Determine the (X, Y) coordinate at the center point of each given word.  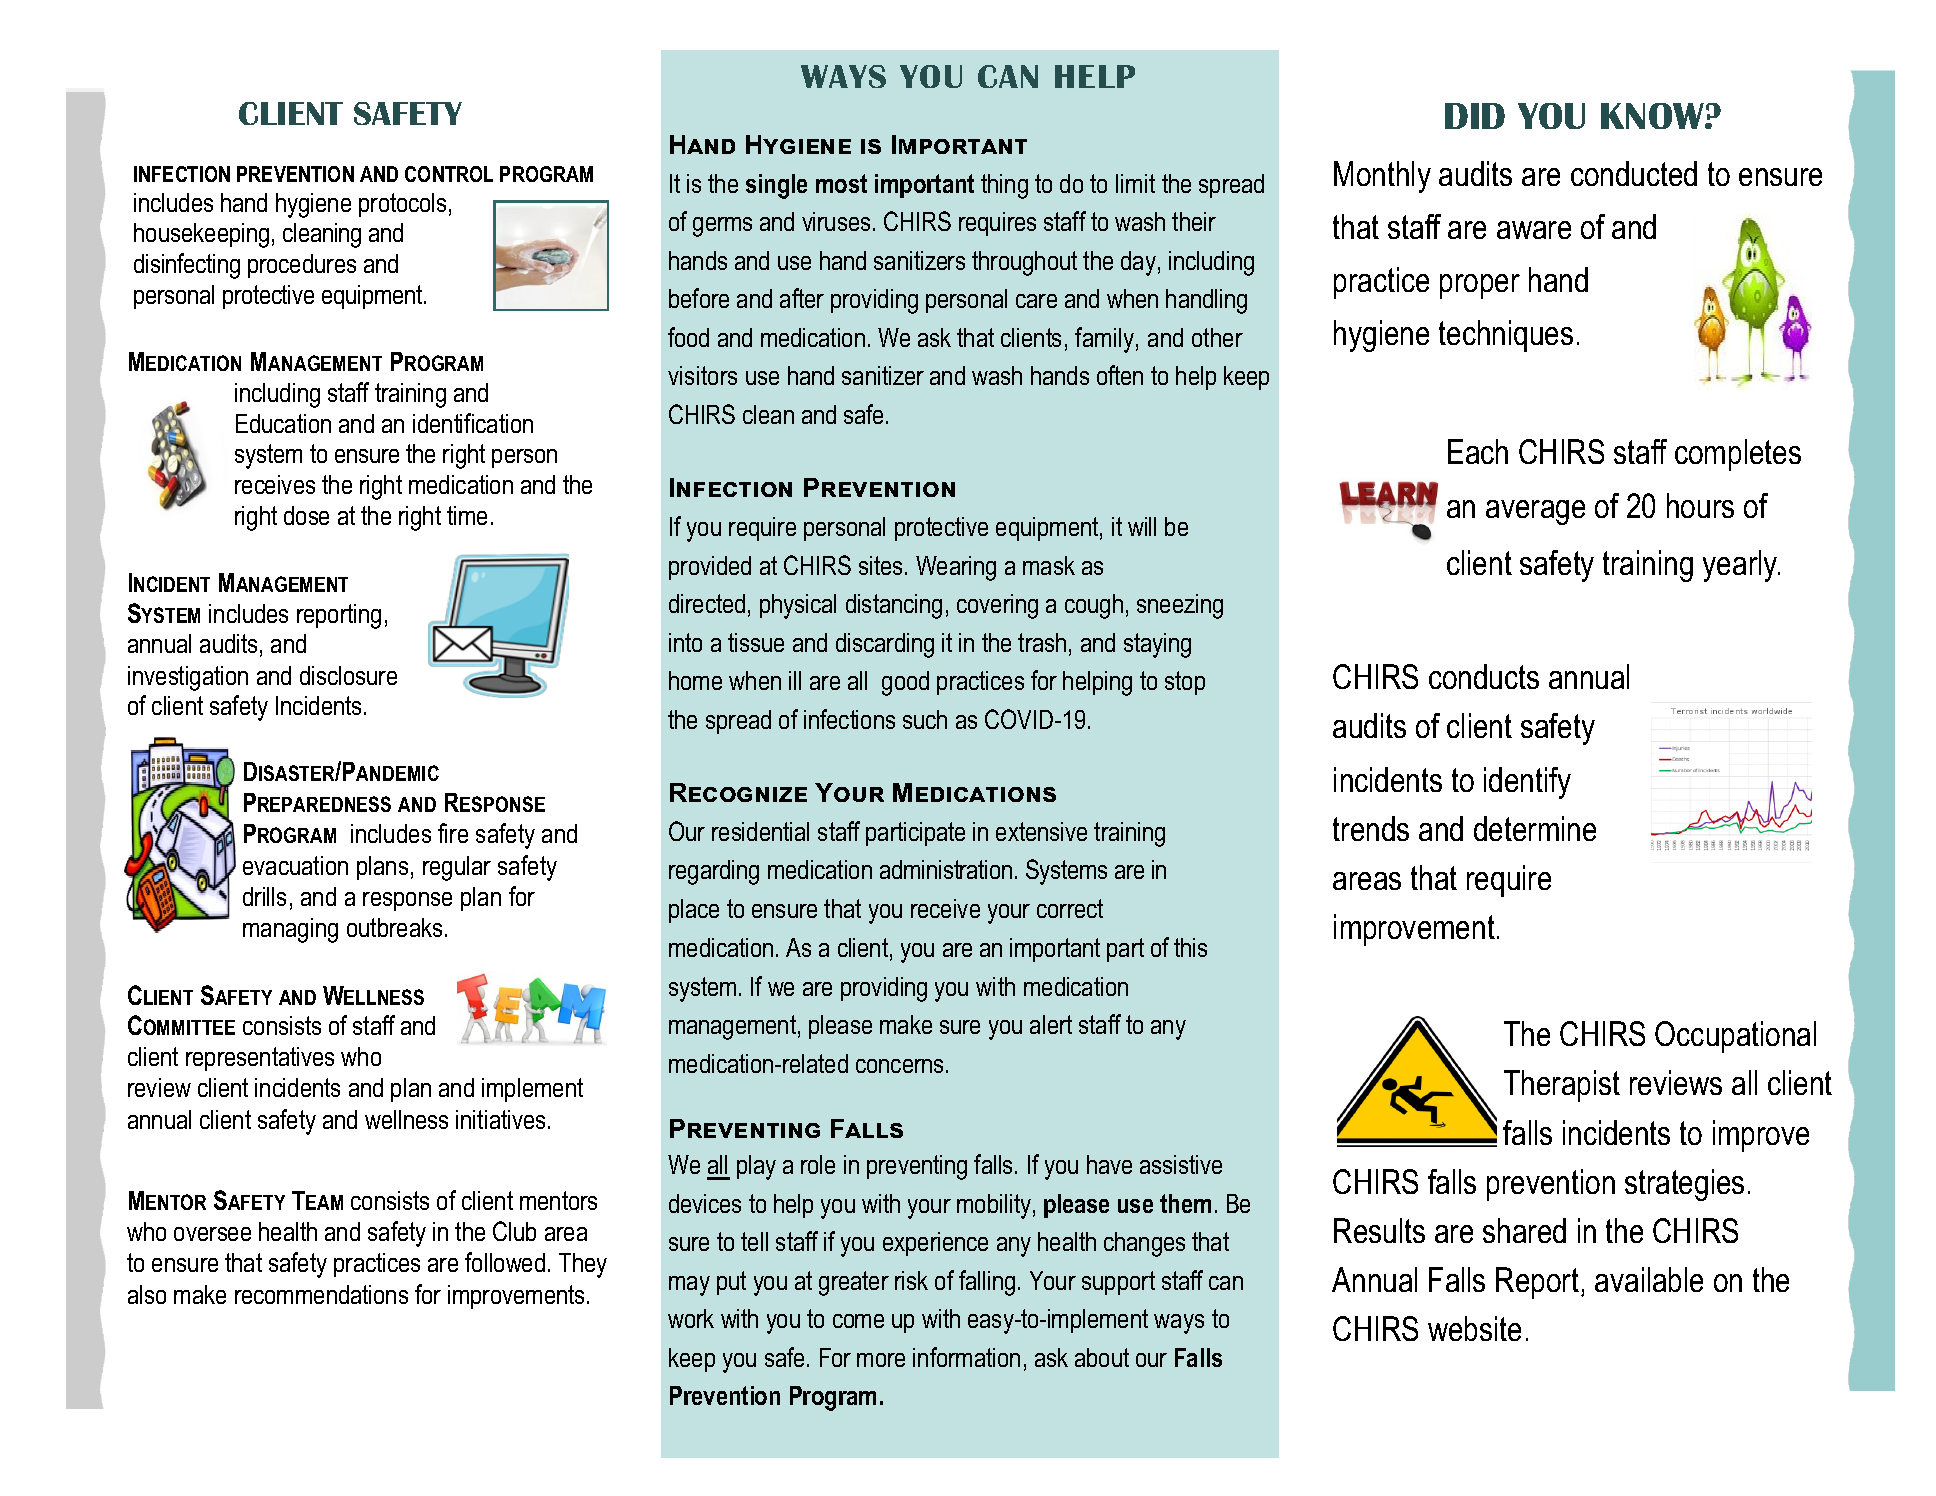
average (1535, 512)
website (1474, 1328)
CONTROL (449, 174)
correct (1070, 908)
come (858, 1321)
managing (290, 930)
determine (1535, 828)
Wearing (956, 568)
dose (306, 515)
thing (1004, 186)
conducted (1634, 173)
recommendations (321, 1294)
